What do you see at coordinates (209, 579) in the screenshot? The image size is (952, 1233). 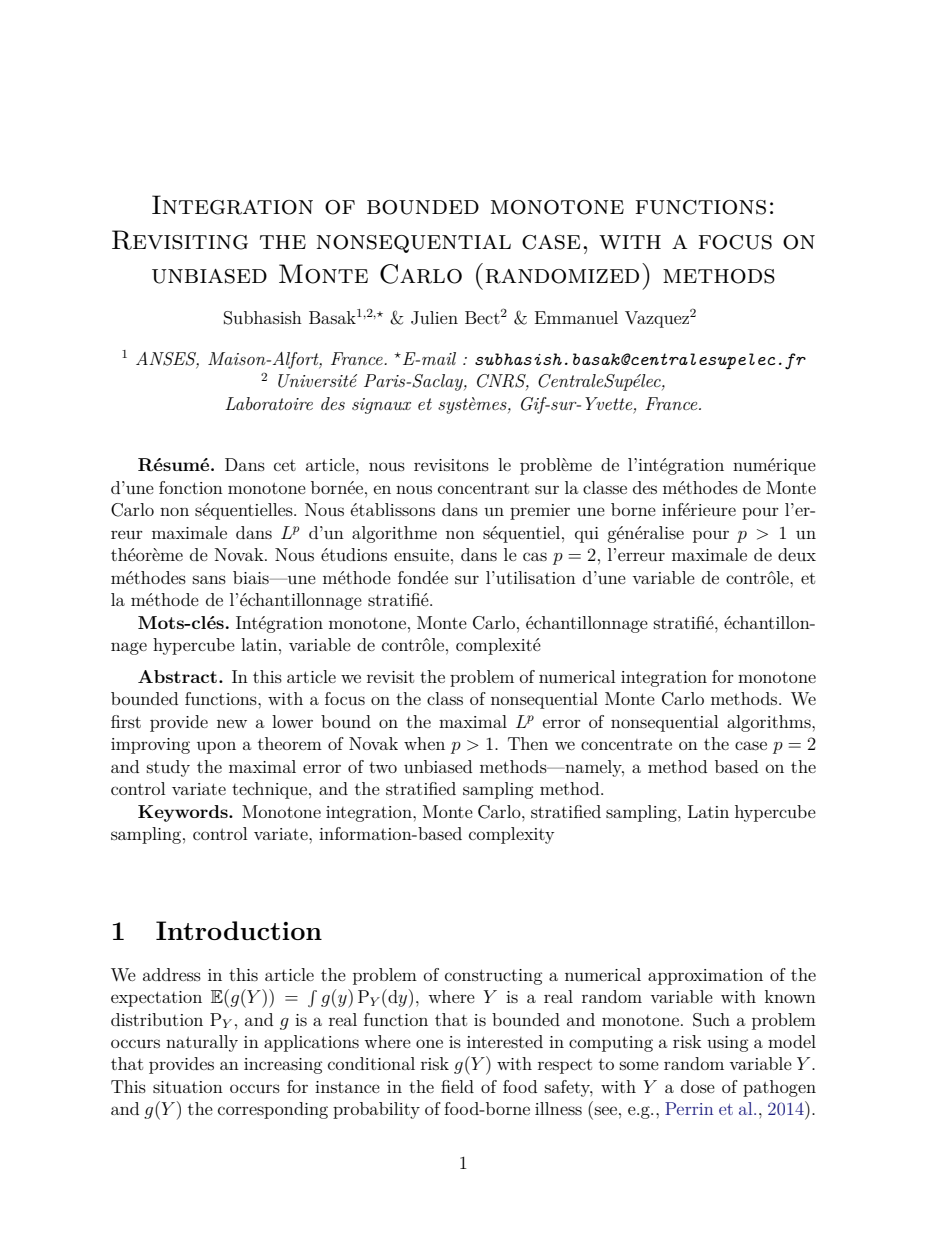 I see `sans` at bounding box center [209, 579].
